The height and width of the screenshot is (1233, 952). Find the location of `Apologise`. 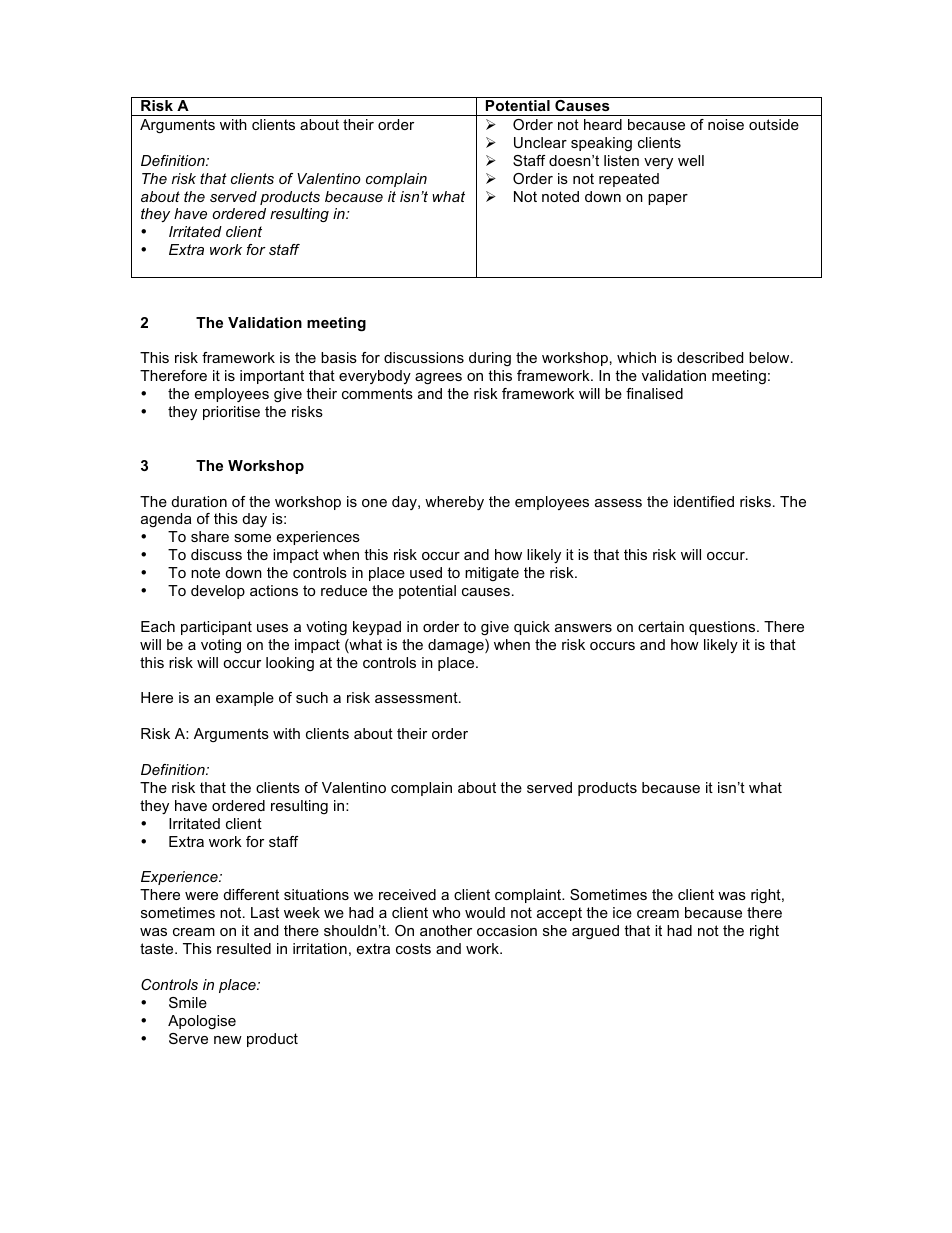

Apologise is located at coordinates (202, 1022).
